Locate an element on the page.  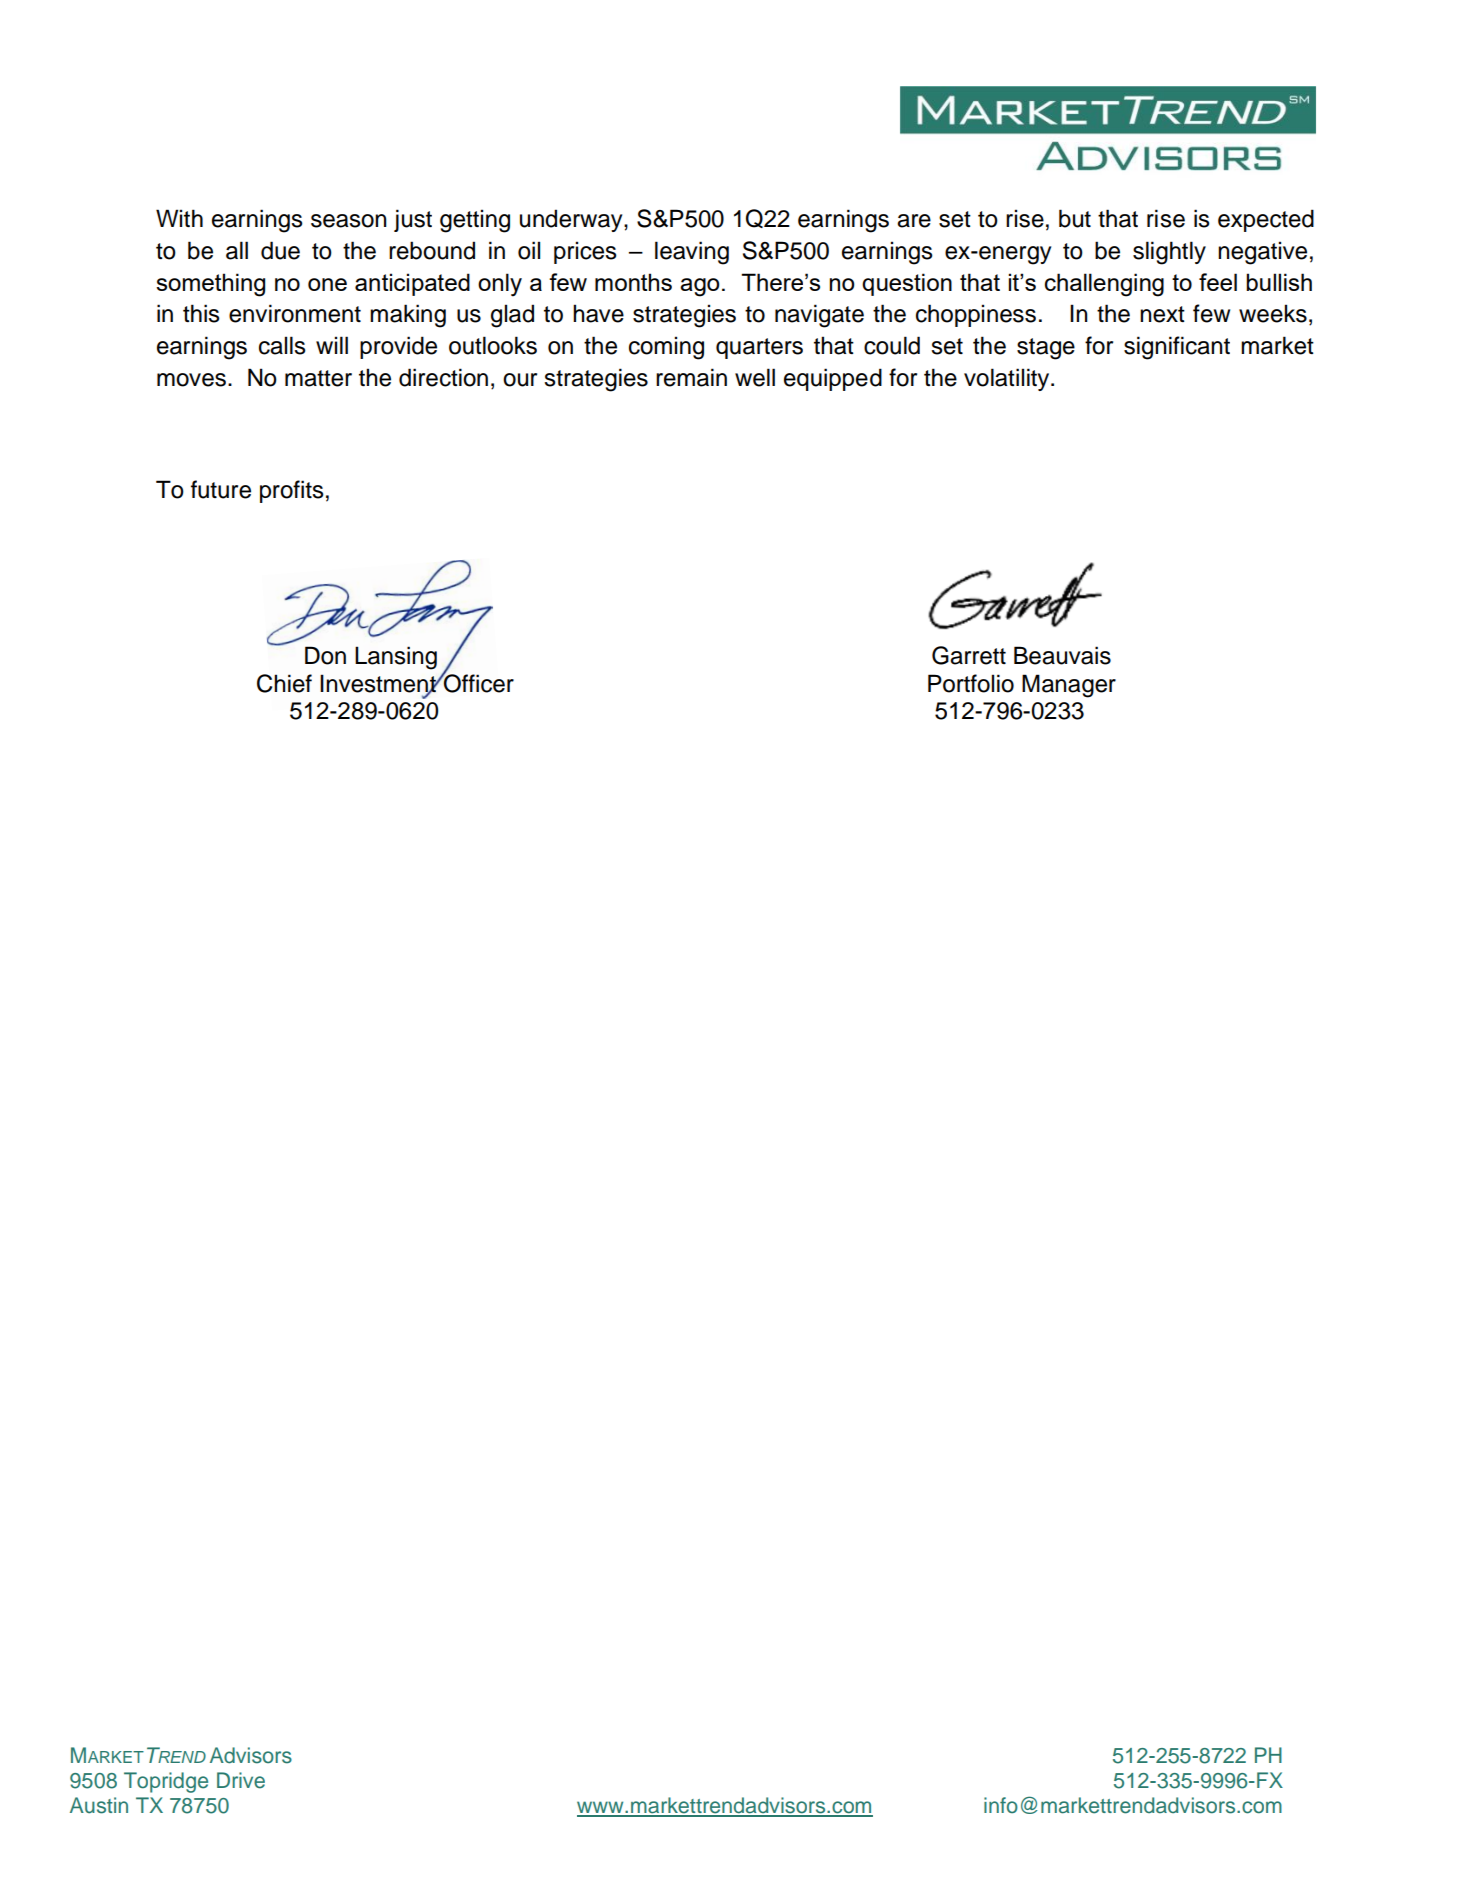
something is located at coordinates (210, 285).
